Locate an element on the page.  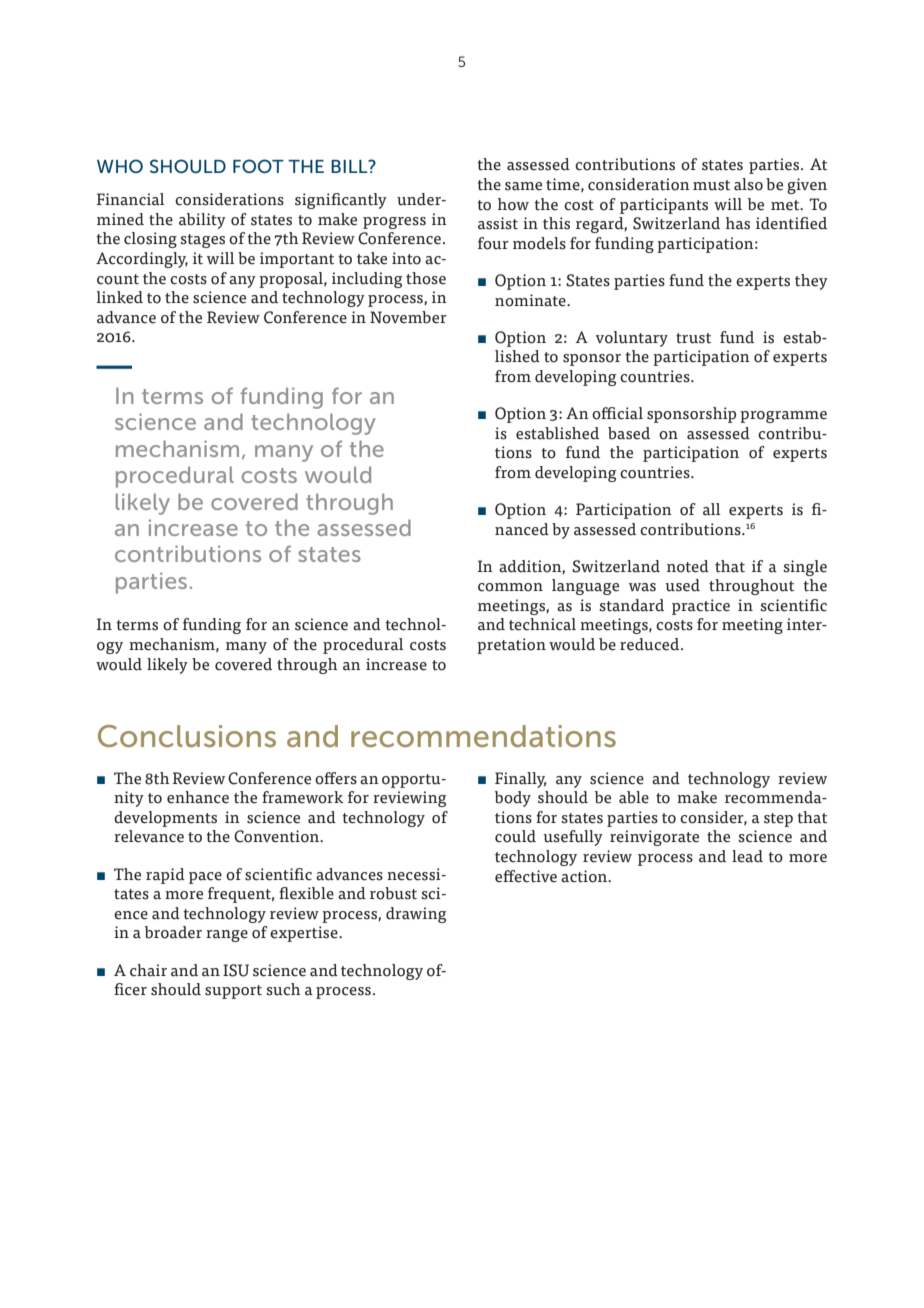
how is located at coordinates (513, 204).
